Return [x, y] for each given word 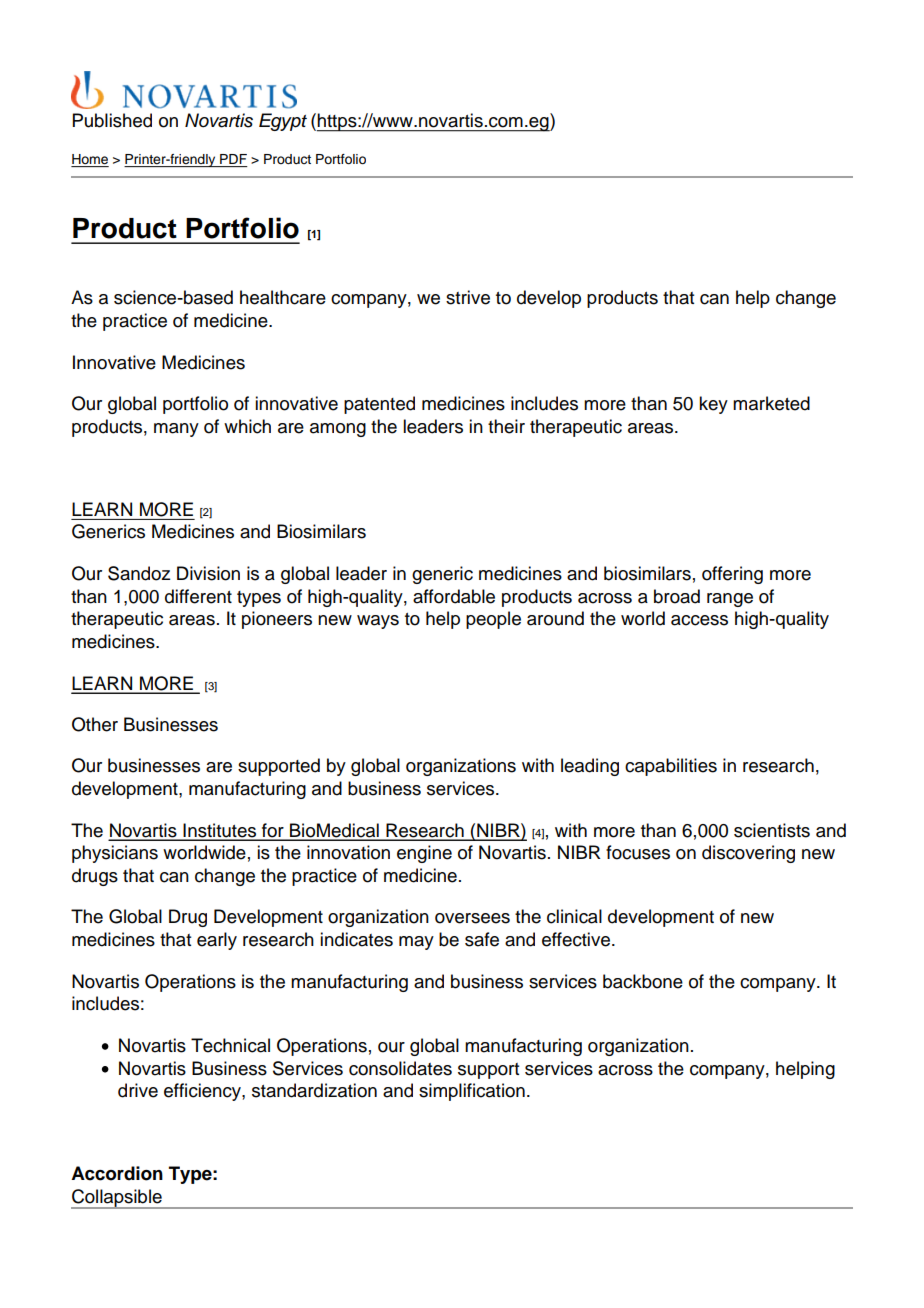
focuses [638, 852]
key [713, 405]
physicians [115, 854]
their [506, 426]
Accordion [117, 1173]
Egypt [283, 122]
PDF [233, 159]
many [176, 430]
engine [424, 854]
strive [468, 297]
